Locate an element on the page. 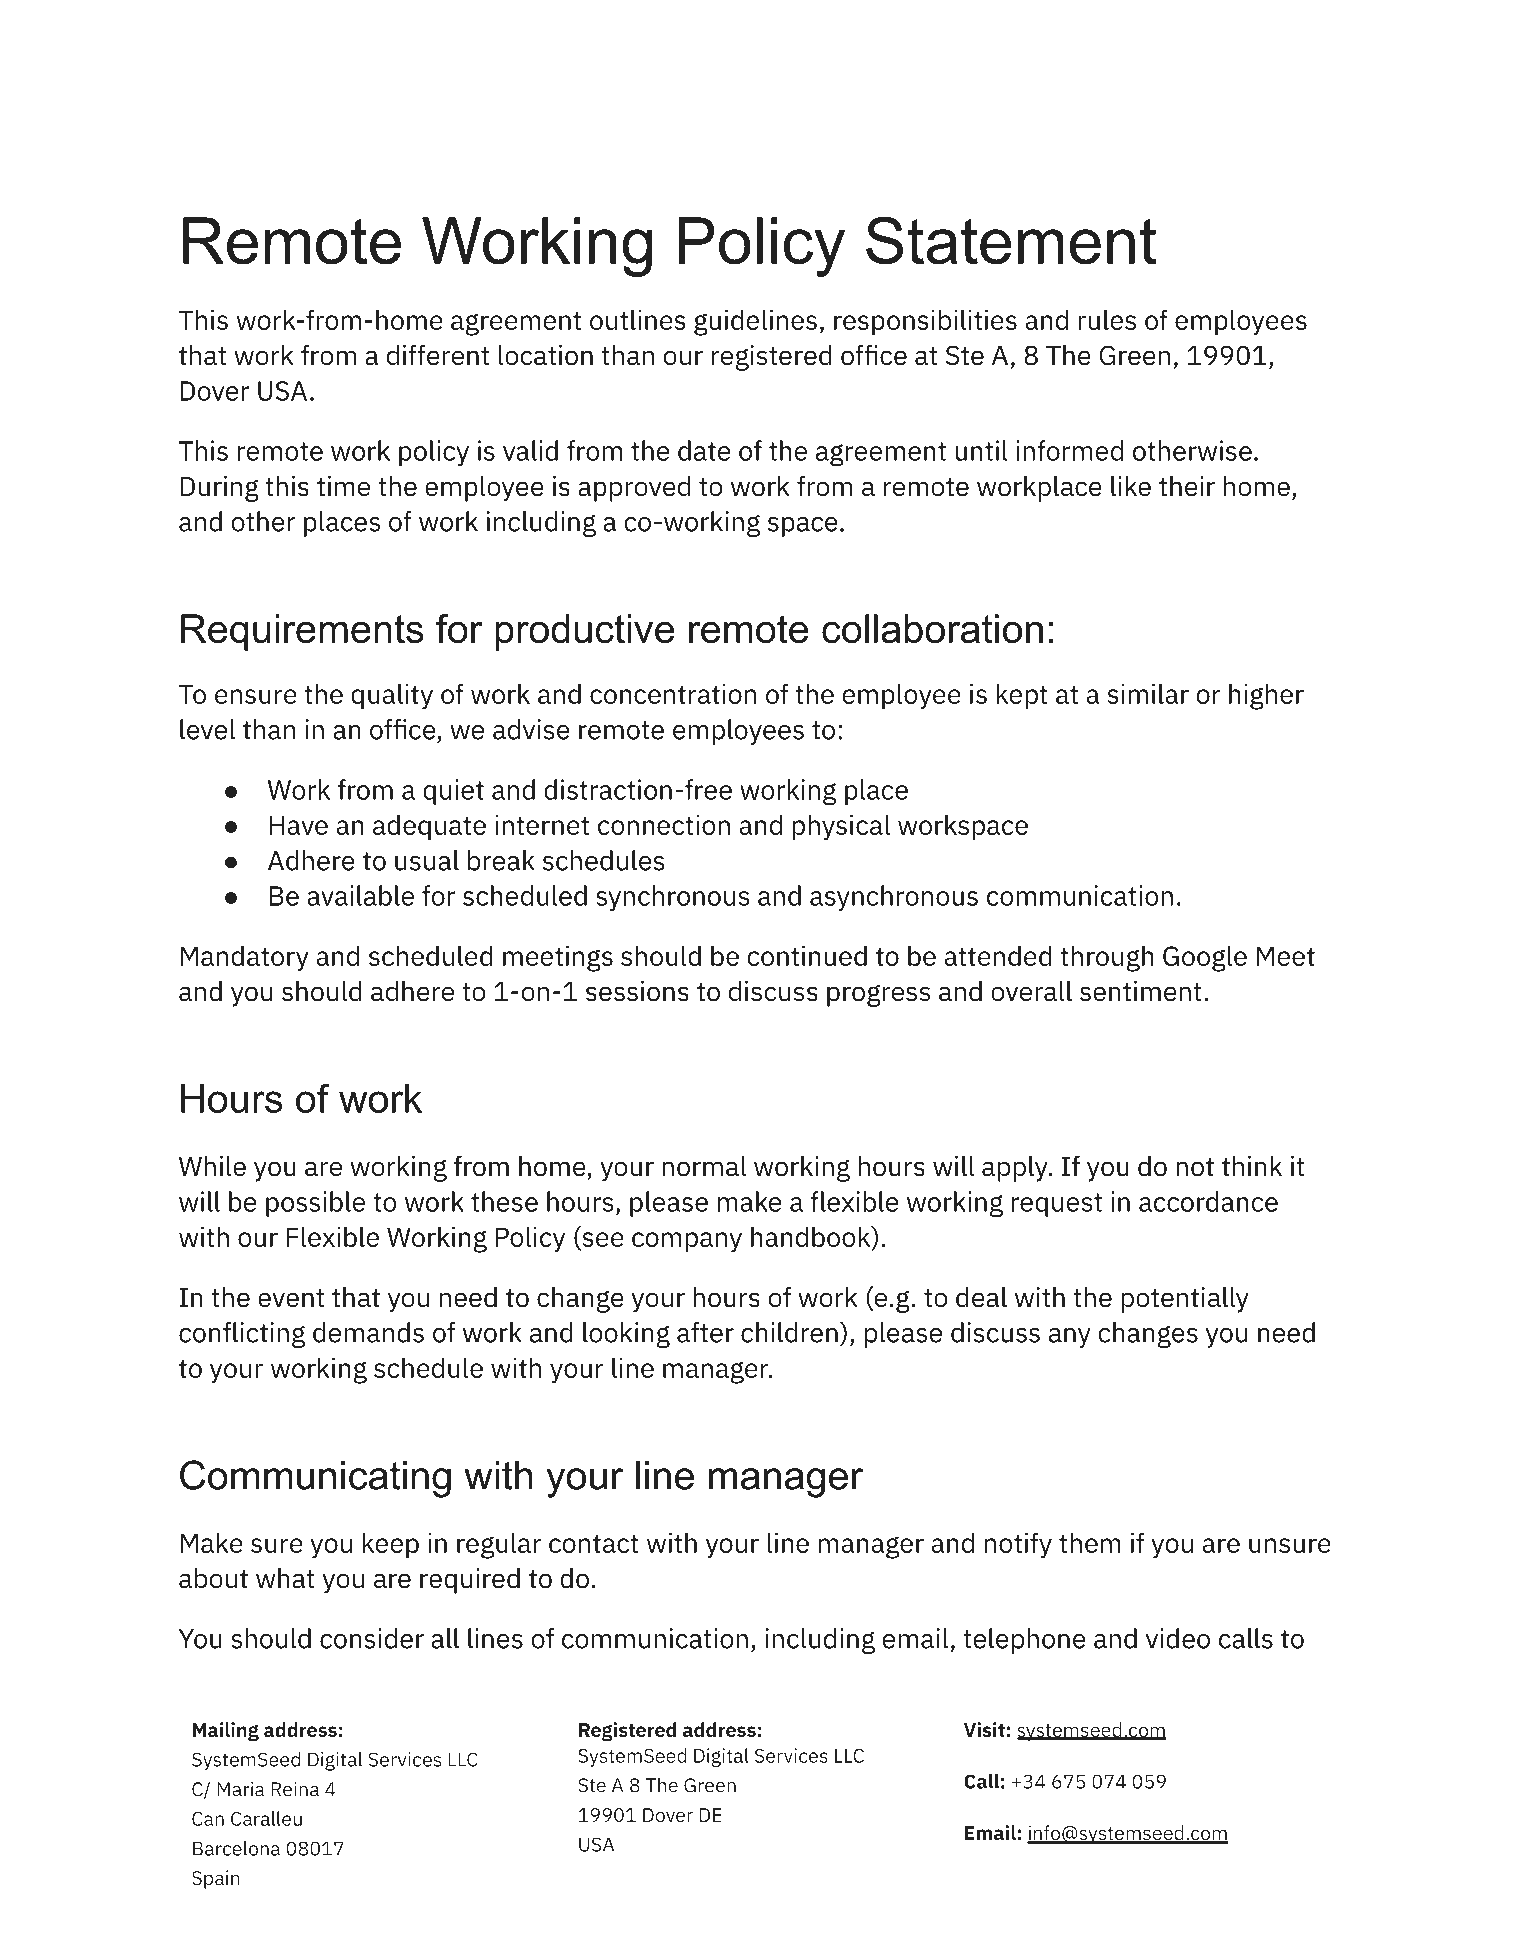  different is located at coordinates (438, 355).
